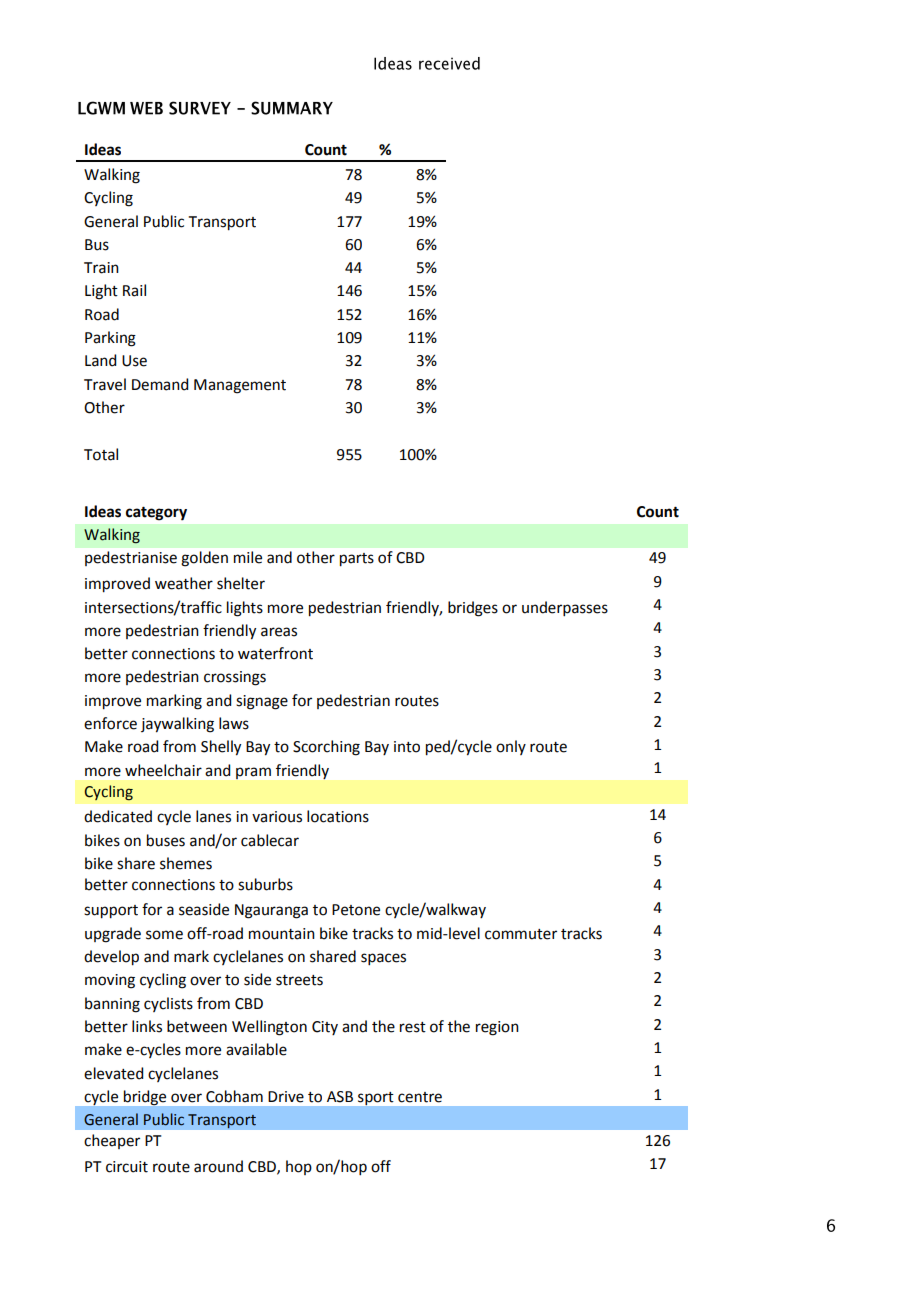 Image resolution: width=924 pixels, height=1308 pixels. Describe the element at coordinates (279, 632) in the page. I see `areas` at that location.
